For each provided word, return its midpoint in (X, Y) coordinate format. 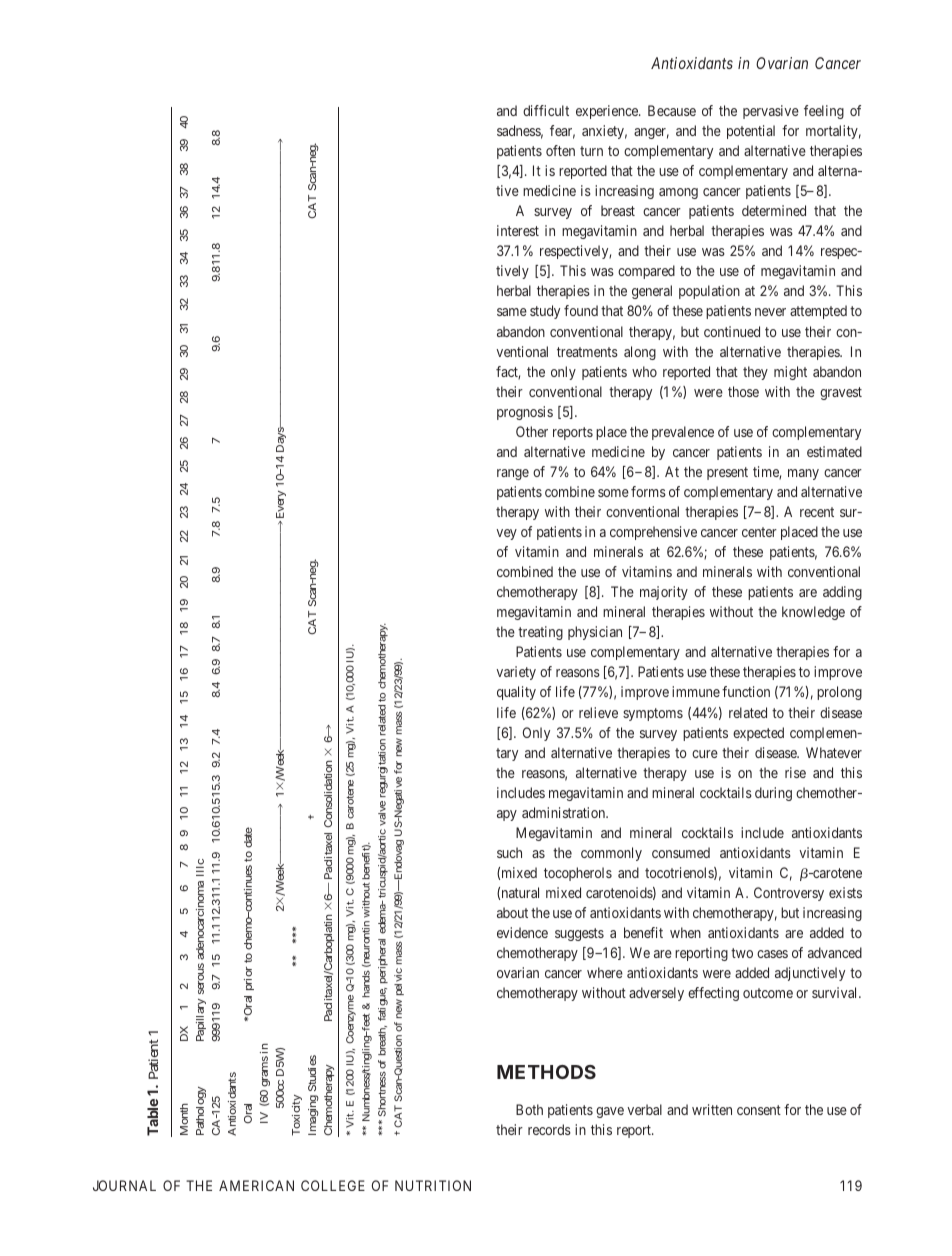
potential (751, 132)
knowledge (813, 613)
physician (595, 633)
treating (540, 633)
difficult (546, 110)
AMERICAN (256, 1185)
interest (518, 230)
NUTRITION (433, 1185)
